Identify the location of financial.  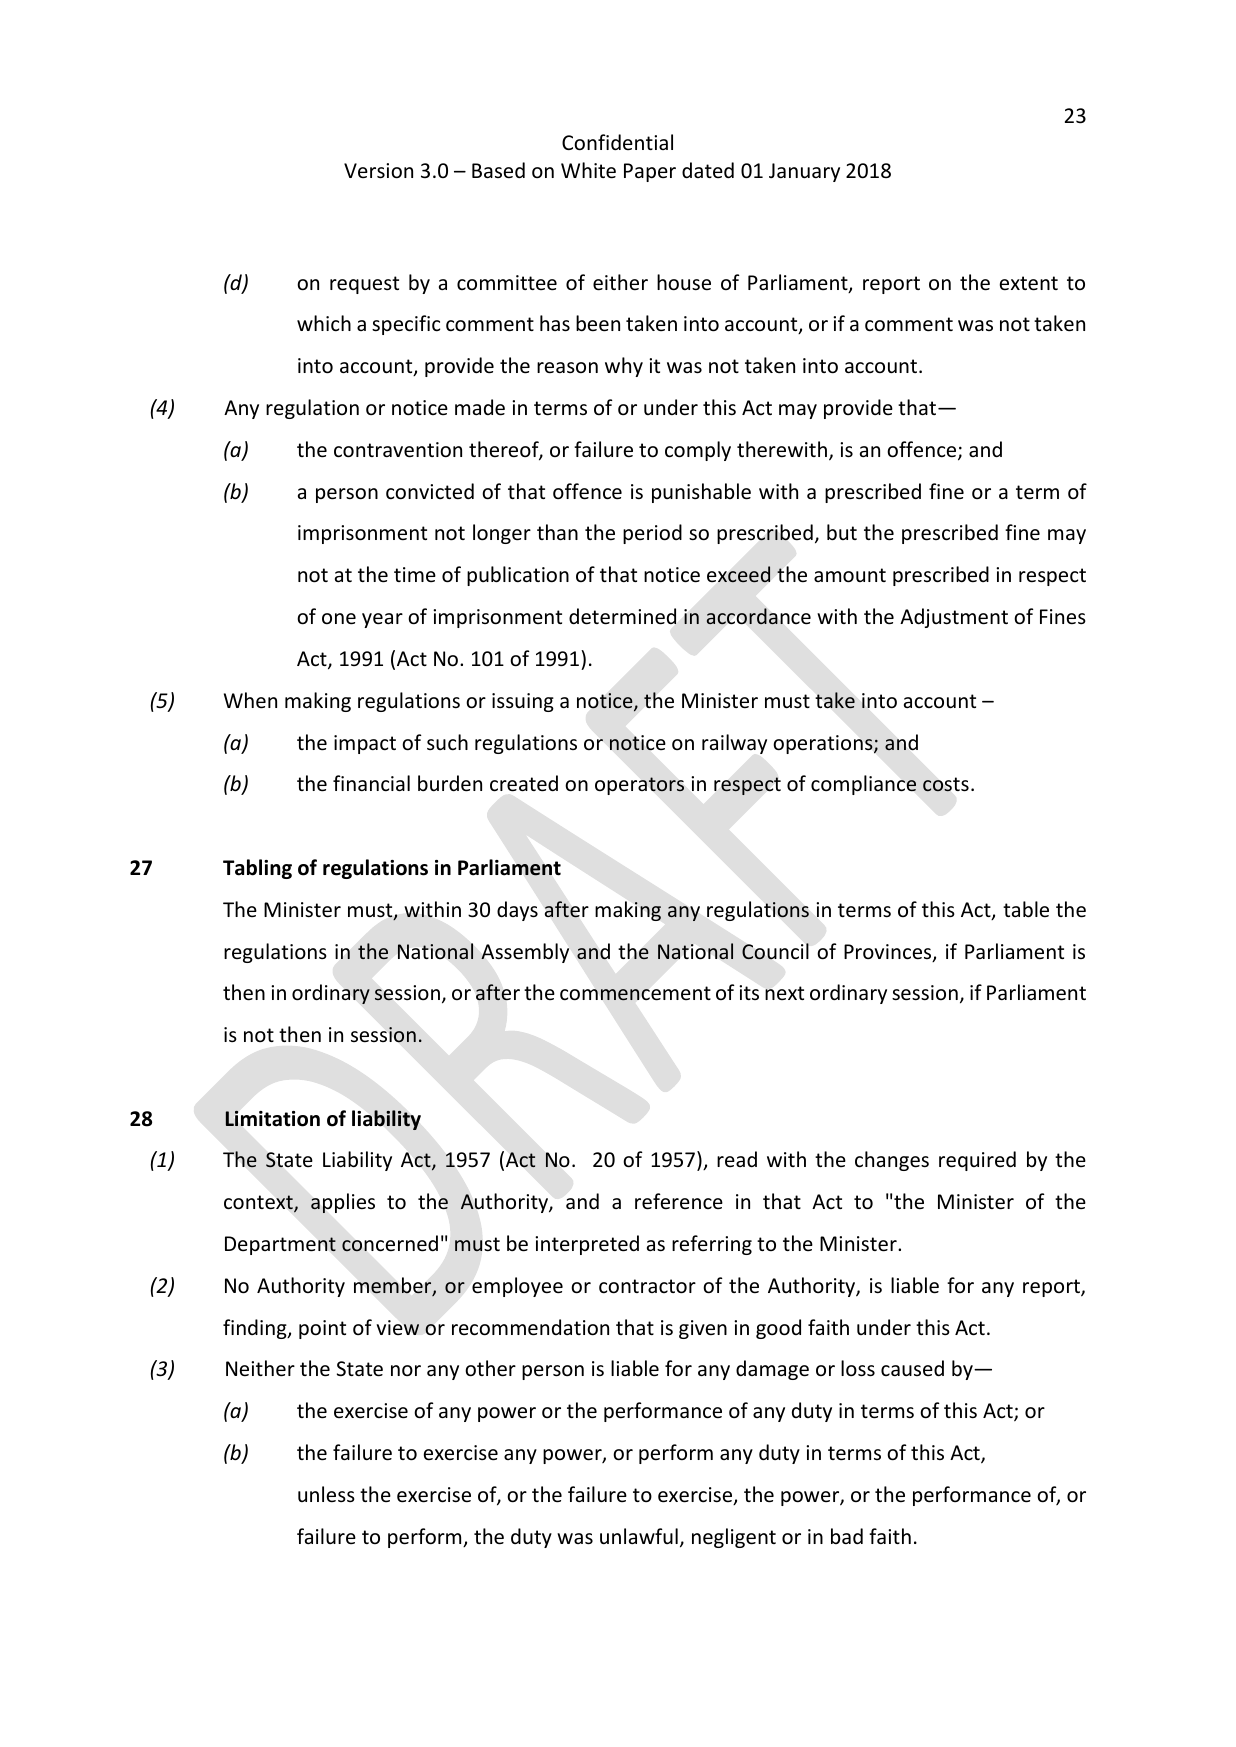
(371, 783).
